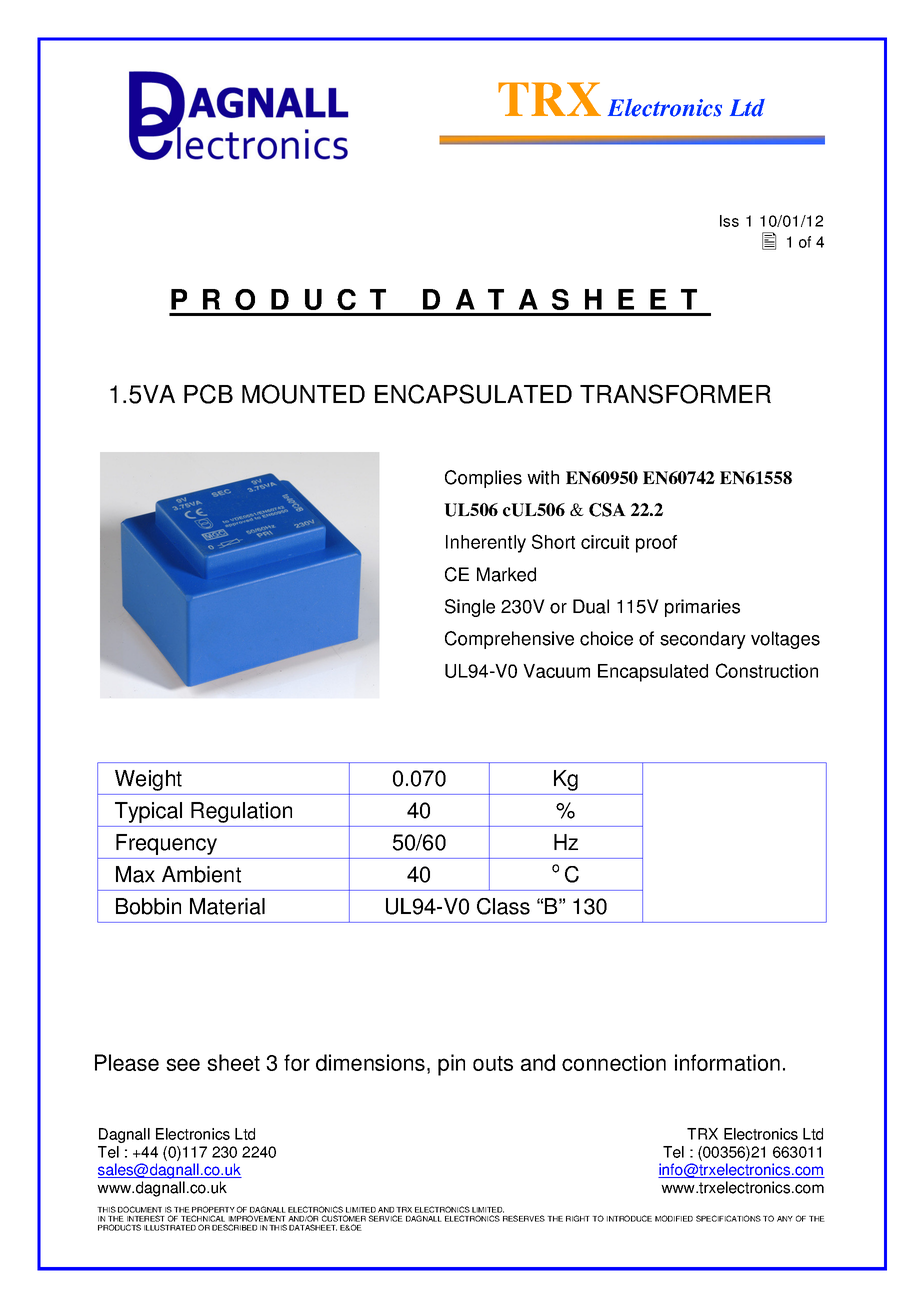 The height and width of the screenshot is (1308, 924). What do you see at coordinates (483, 479) in the screenshot?
I see `Complies` at bounding box center [483, 479].
